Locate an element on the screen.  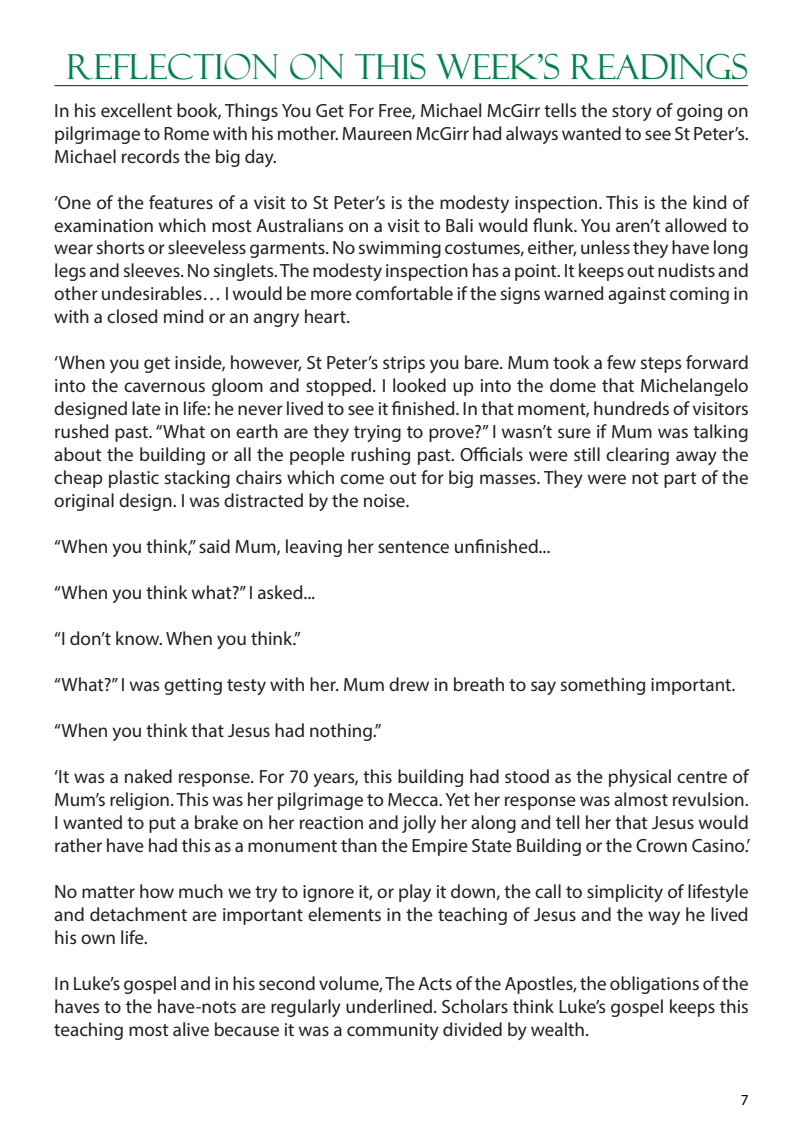
getting is located at coordinates (193, 686).
